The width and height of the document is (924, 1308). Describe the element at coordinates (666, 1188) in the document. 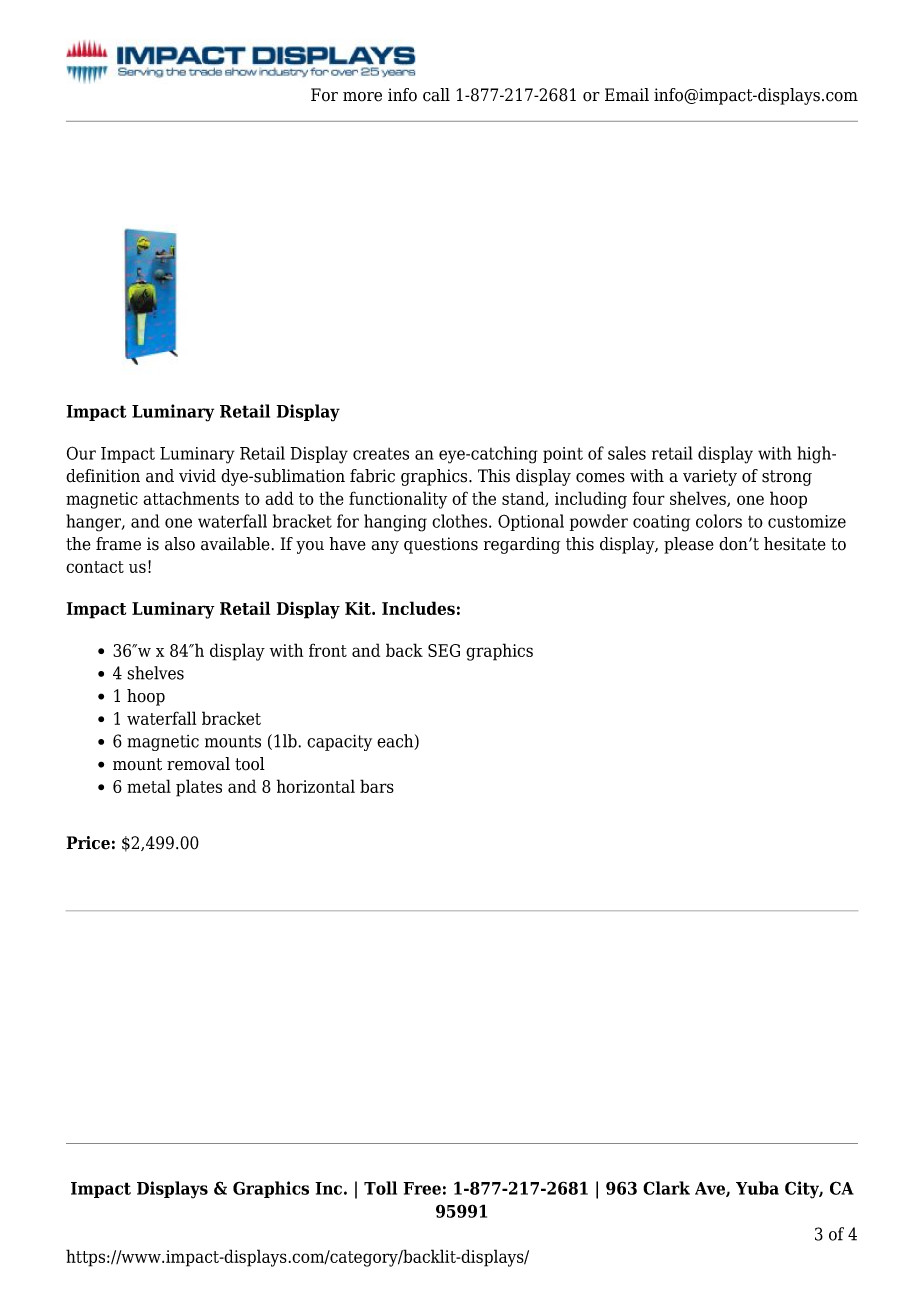

I see `Clark` at that location.
